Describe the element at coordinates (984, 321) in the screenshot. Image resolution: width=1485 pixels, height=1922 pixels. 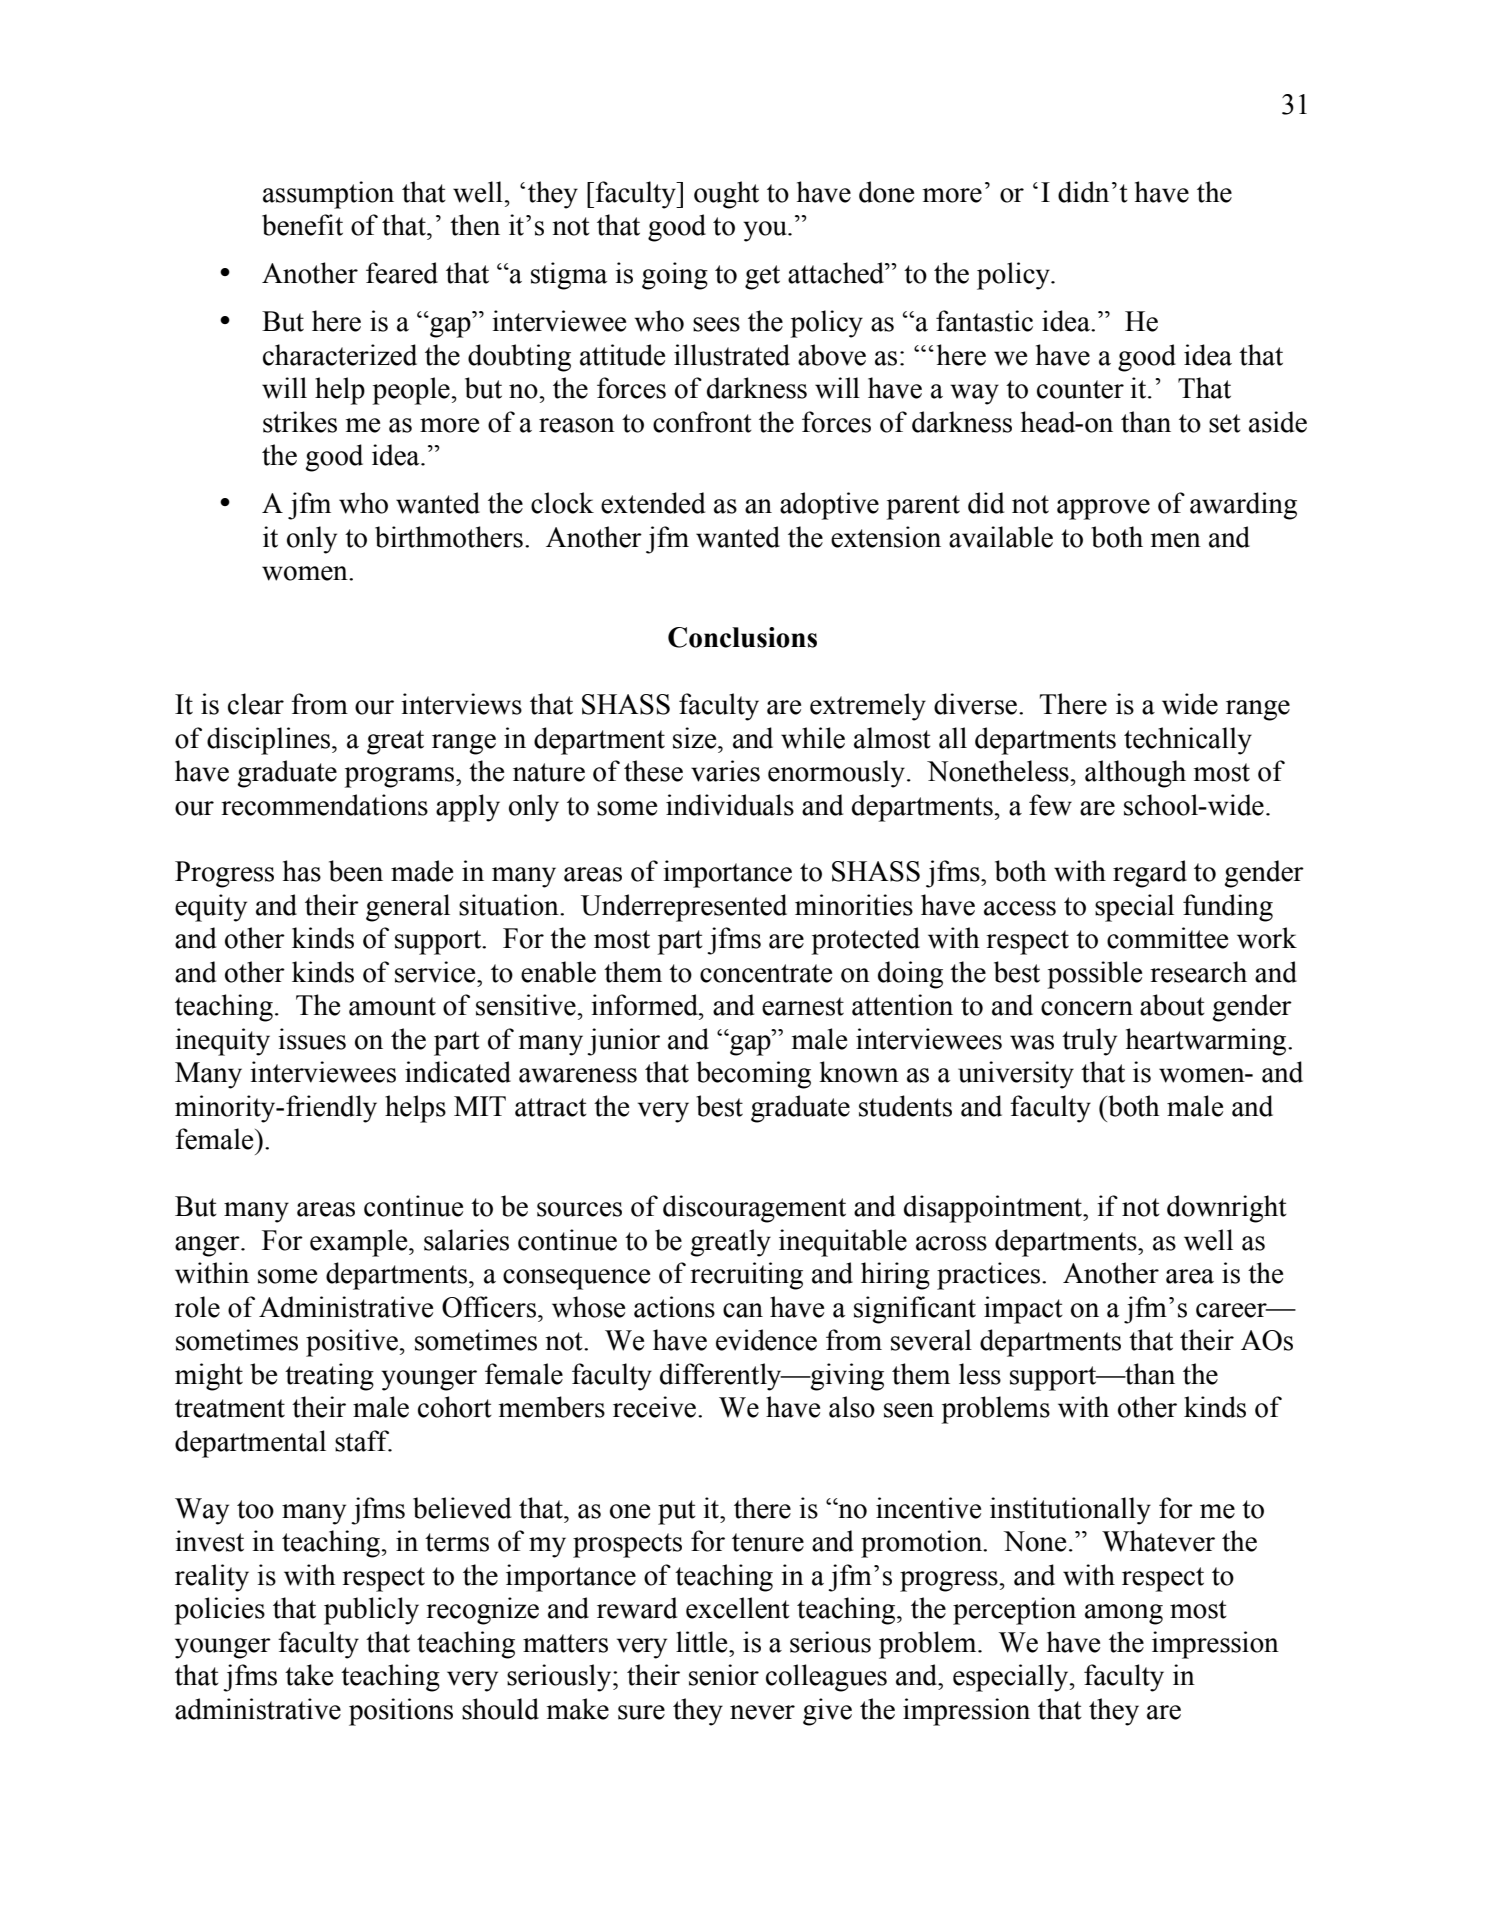
I see `fantastic` at that location.
